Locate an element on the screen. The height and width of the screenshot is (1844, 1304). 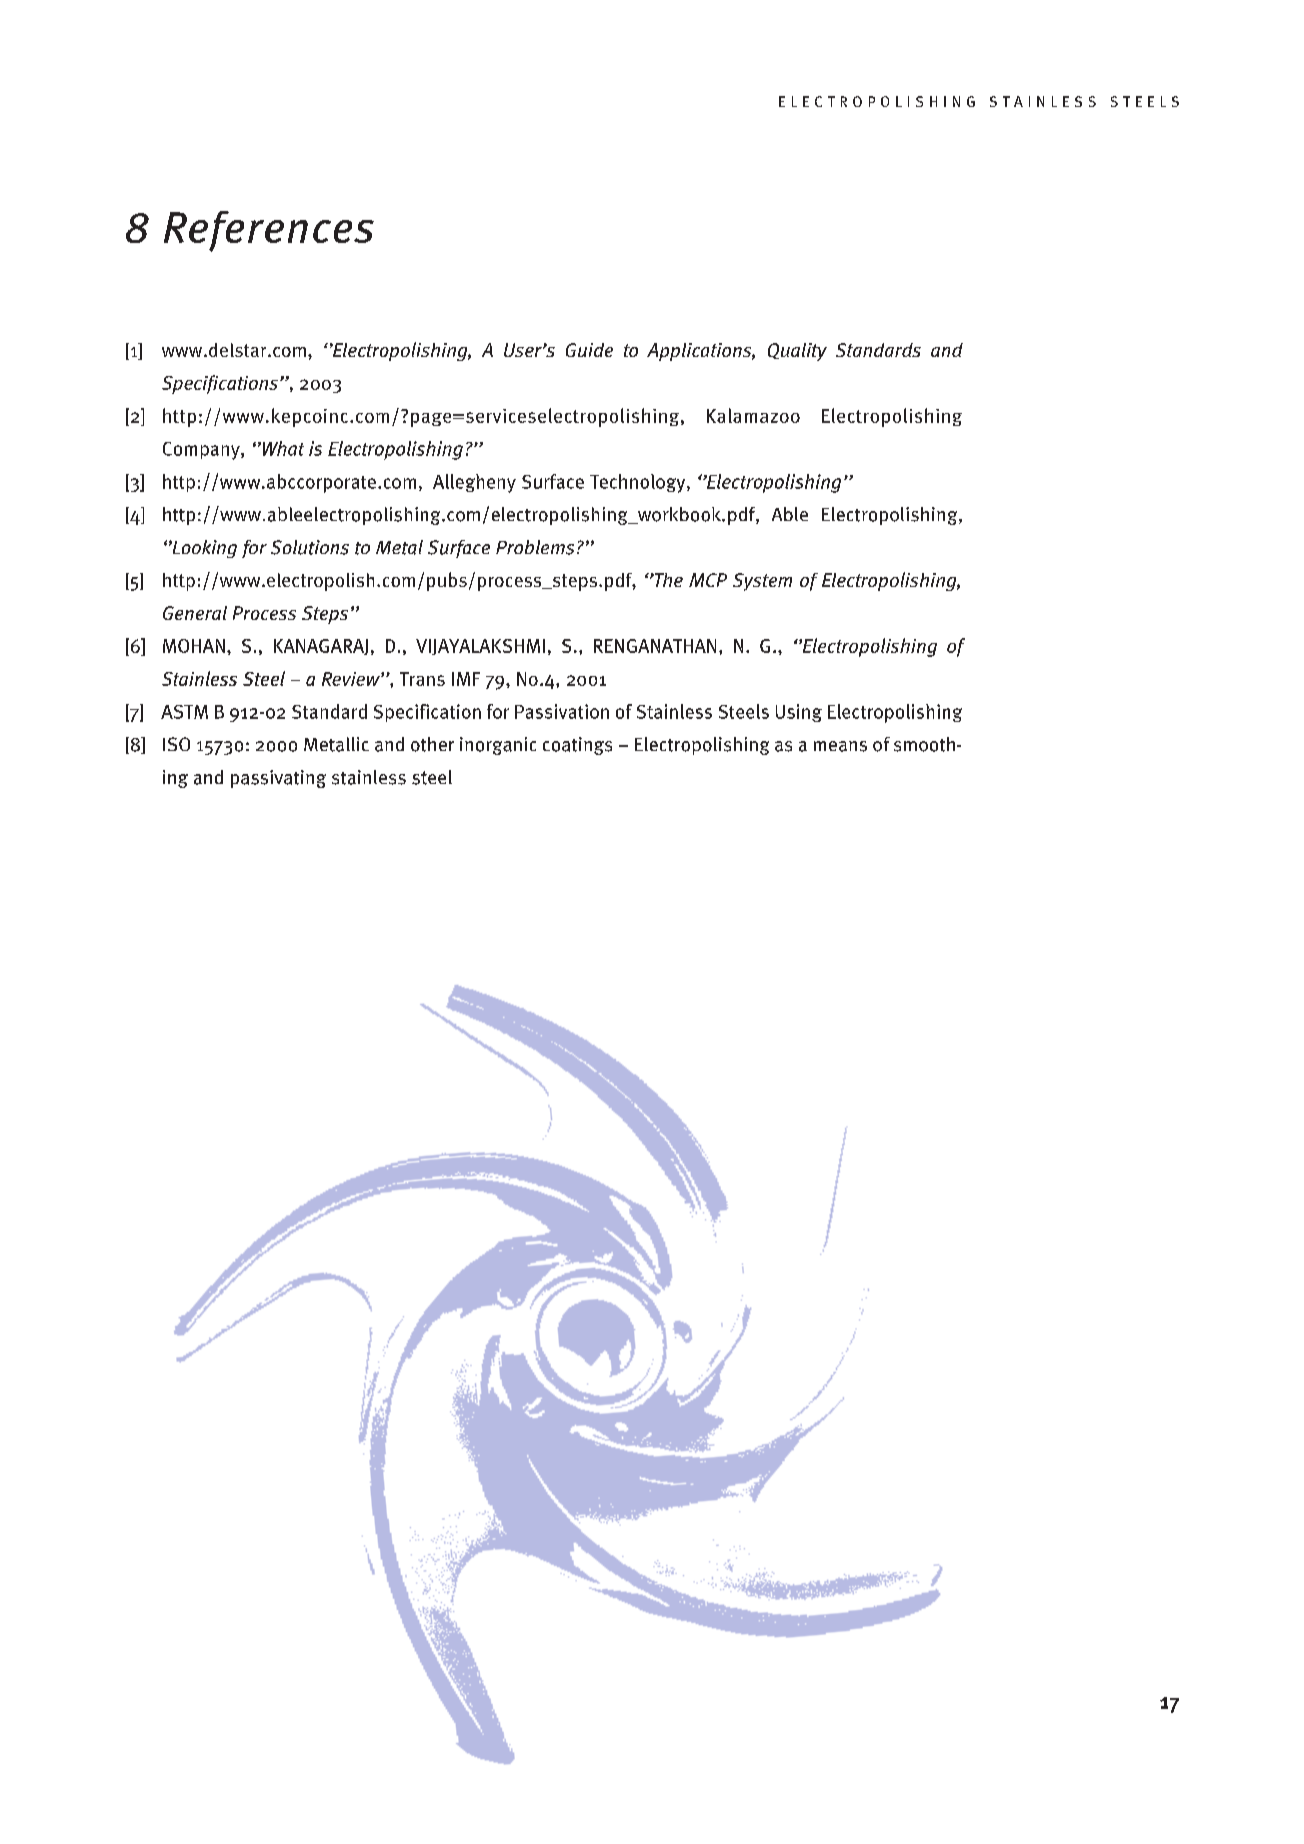
Allegheny is located at coordinates (474, 483).
